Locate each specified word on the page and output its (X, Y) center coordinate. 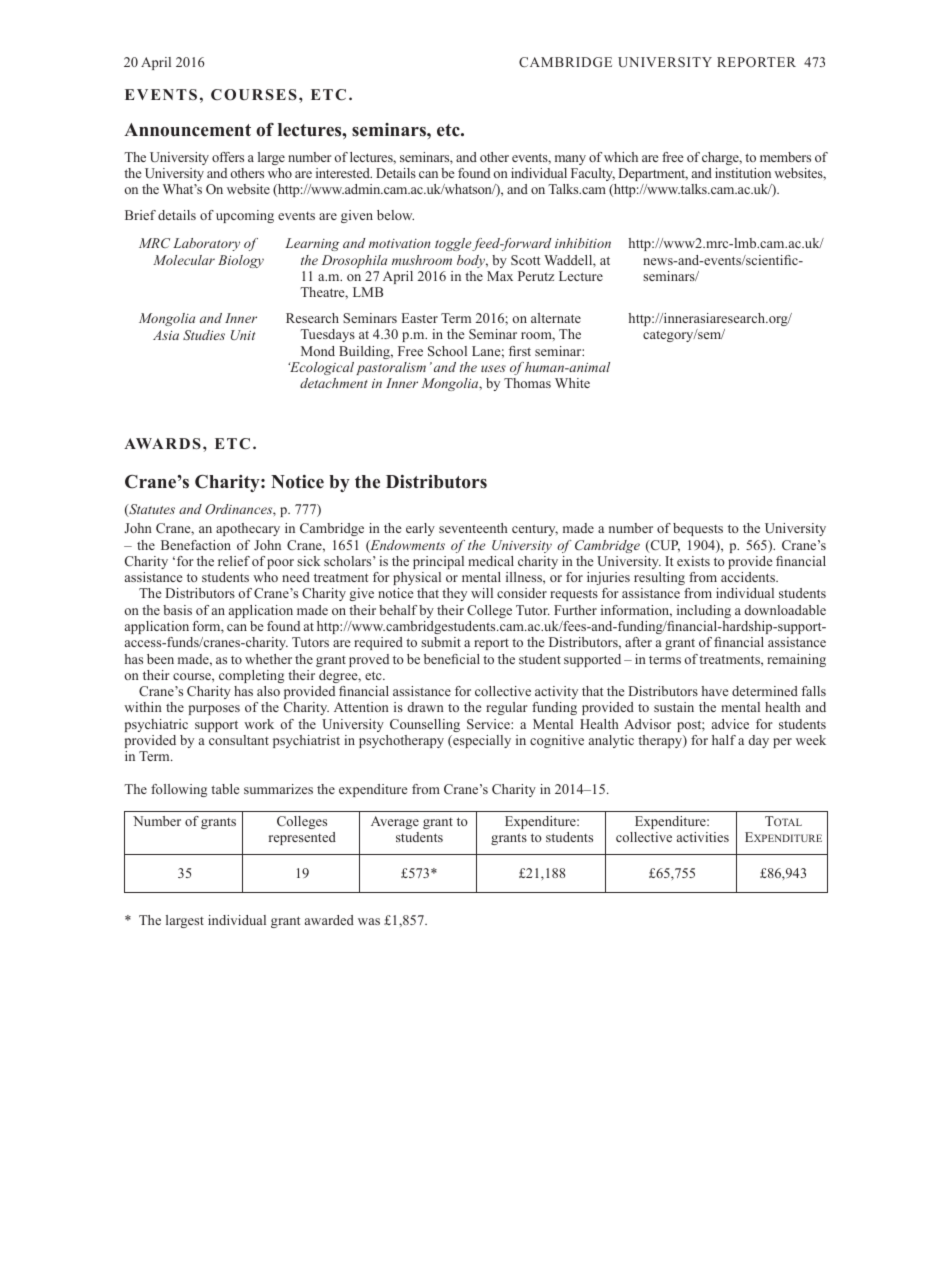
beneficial (452, 659)
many (570, 160)
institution (743, 173)
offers (228, 157)
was (369, 921)
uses (493, 368)
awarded (329, 920)
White (572, 383)
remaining (796, 660)
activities (703, 837)
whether (268, 659)
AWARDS (162, 444)
